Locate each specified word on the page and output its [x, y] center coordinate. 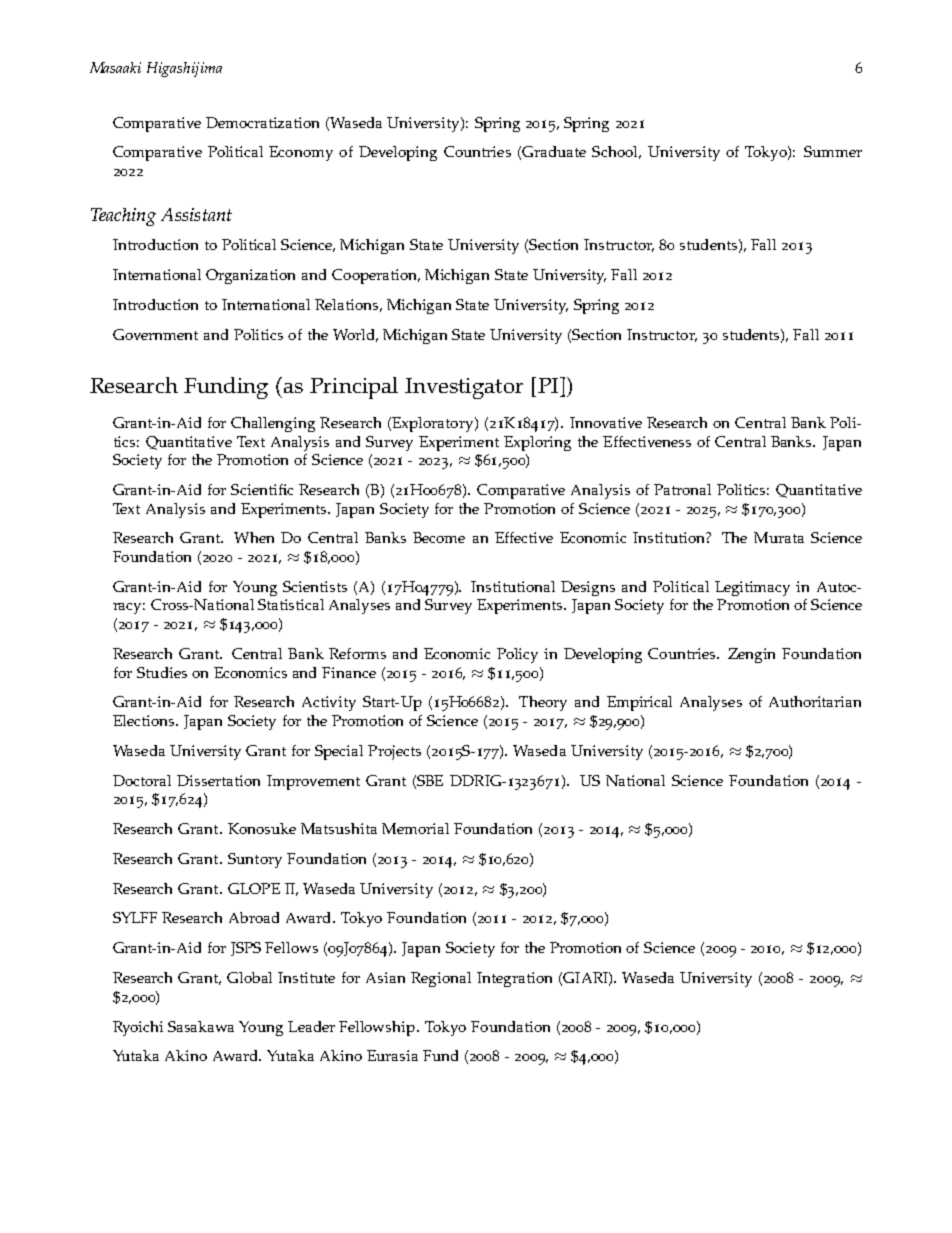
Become [439, 537]
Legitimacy [752, 588]
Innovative [606, 422]
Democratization [262, 122]
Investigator [464, 388]
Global [249, 977]
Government [155, 334]
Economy [301, 153]
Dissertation [218, 780]
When [254, 537]
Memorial [415, 828]
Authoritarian [815, 701]
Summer [833, 151]
